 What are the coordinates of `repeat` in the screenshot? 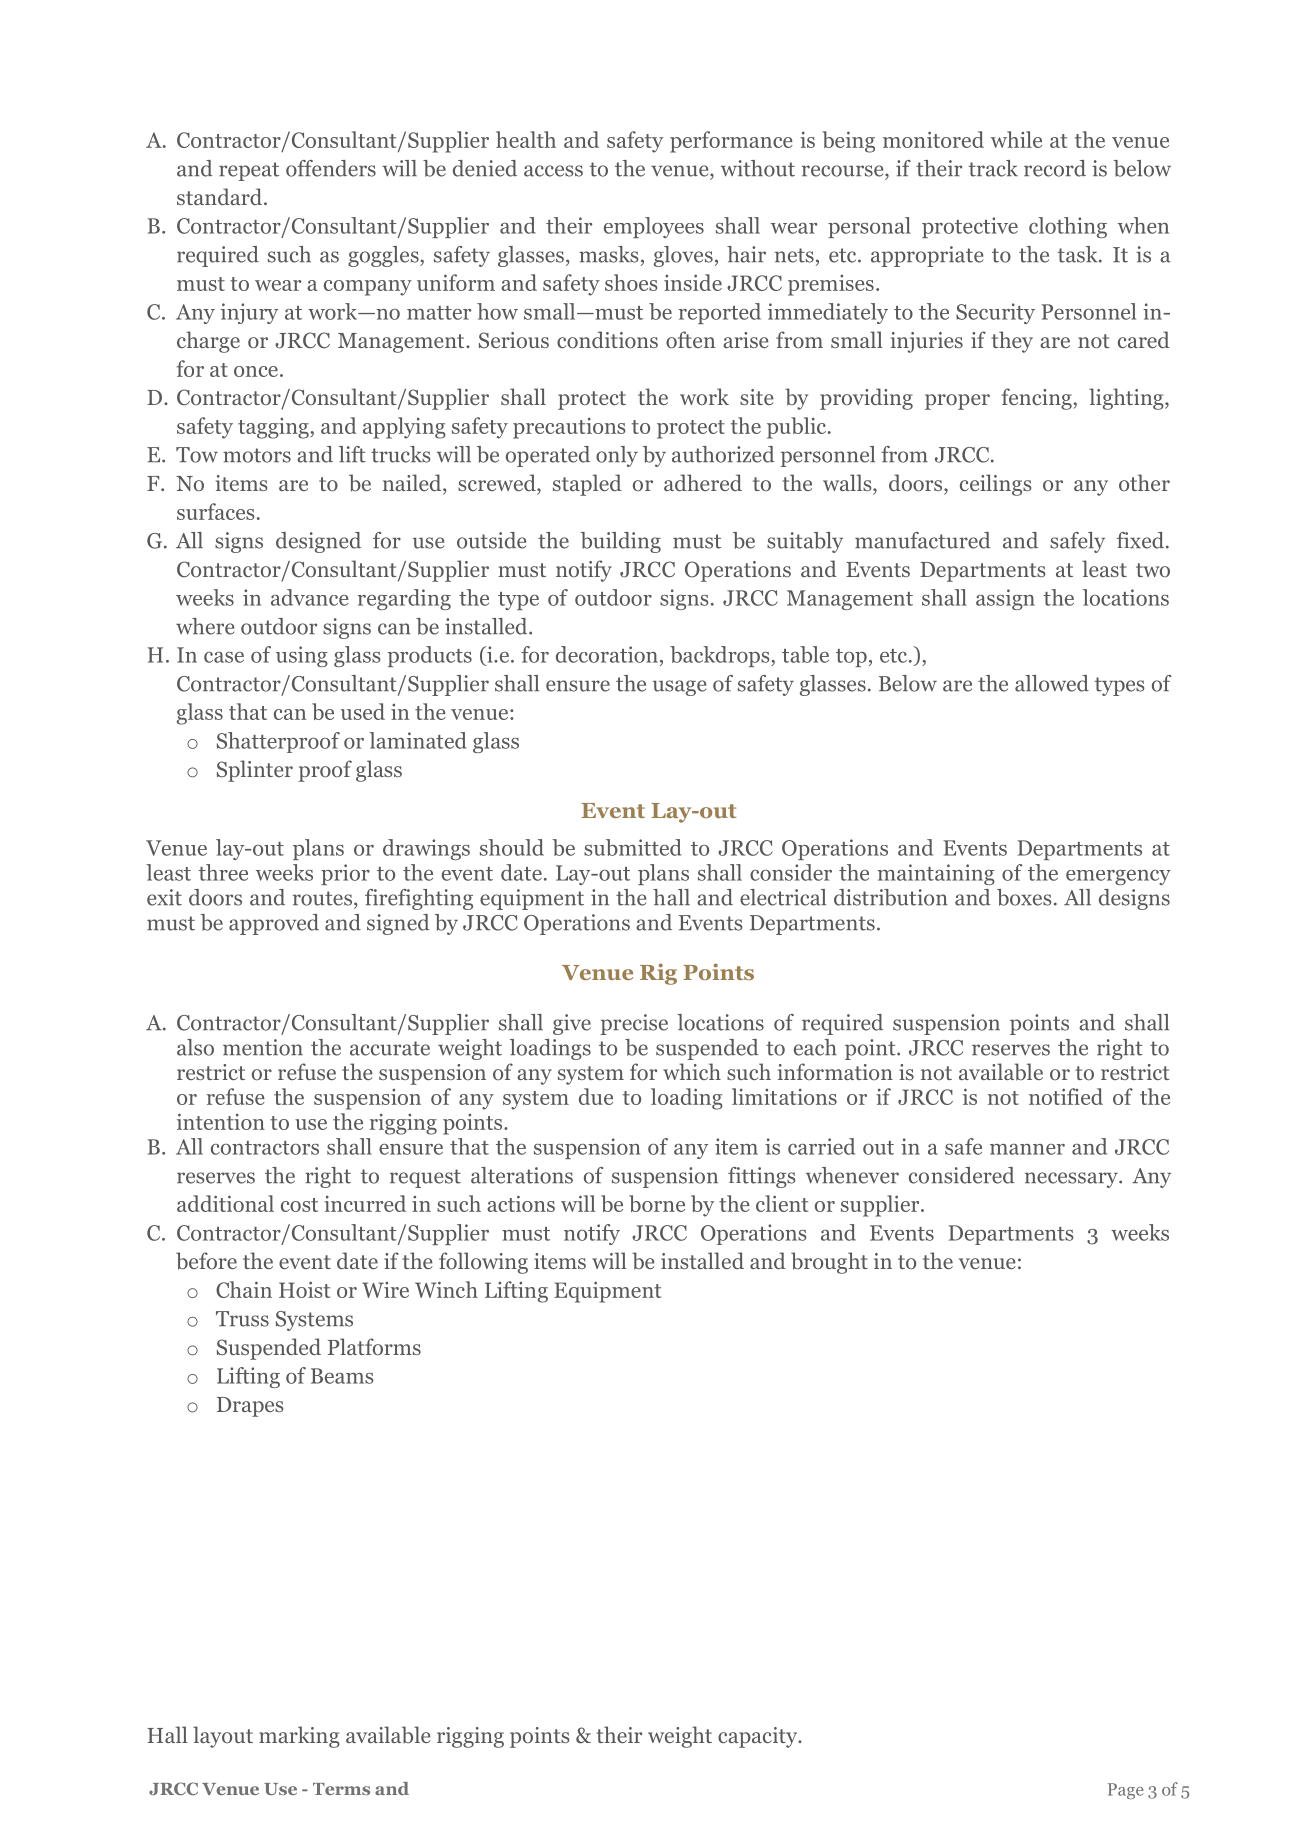 It's located at (249, 171).
